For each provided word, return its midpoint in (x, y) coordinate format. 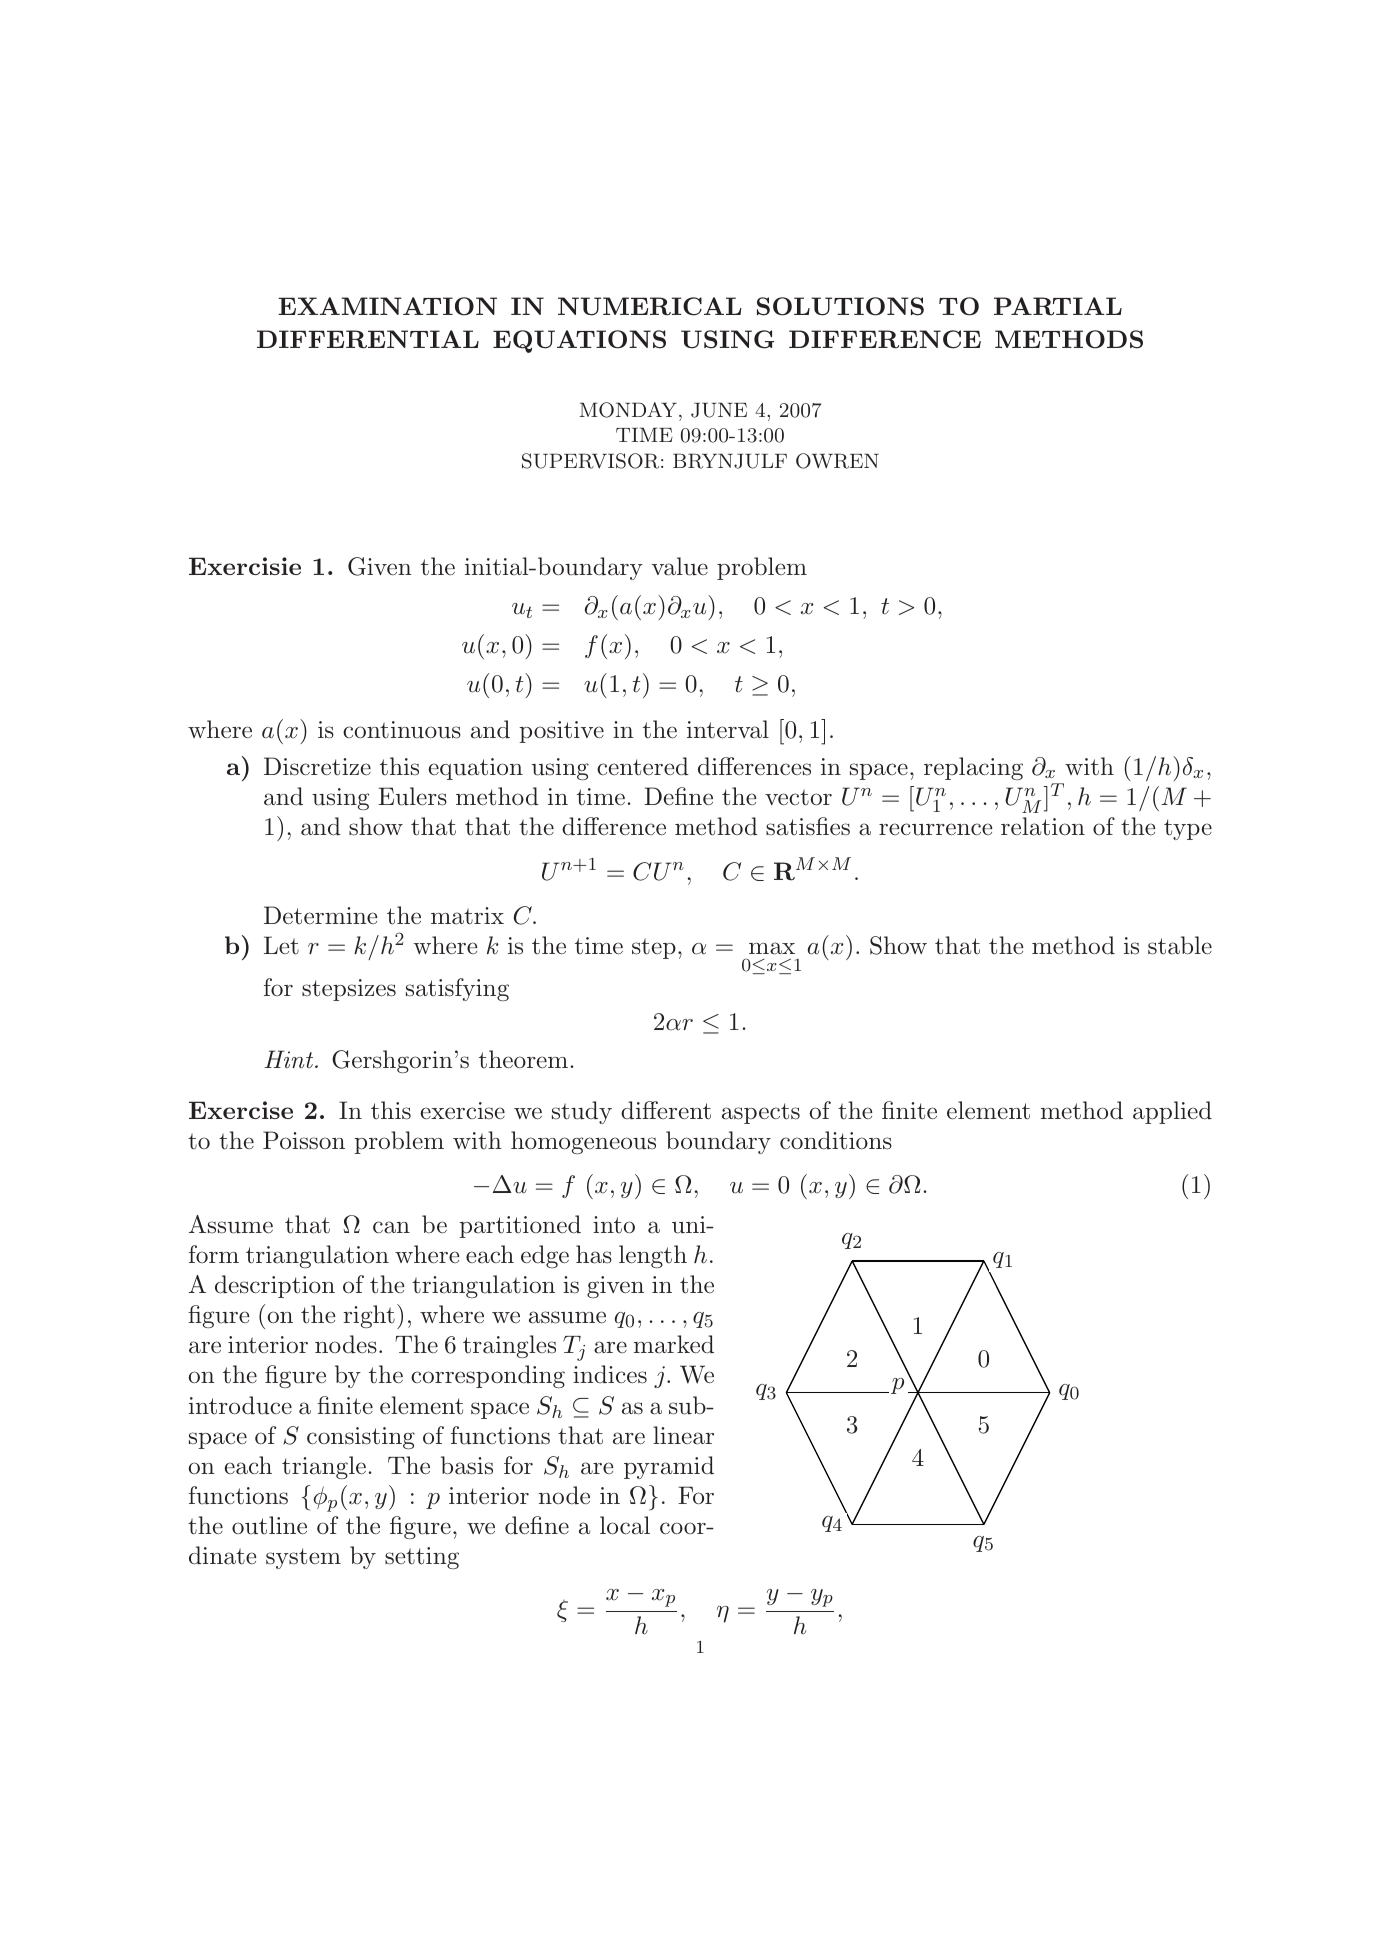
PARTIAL (1058, 306)
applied (1172, 1112)
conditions (836, 1140)
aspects (761, 1113)
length (653, 1256)
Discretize (317, 766)
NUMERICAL (650, 306)
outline (269, 1525)
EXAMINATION (387, 306)
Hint (290, 1059)
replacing (973, 768)
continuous (402, 730)
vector (798, 797)
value (679, 566)
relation (1043, 826)
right (369, 1316)
